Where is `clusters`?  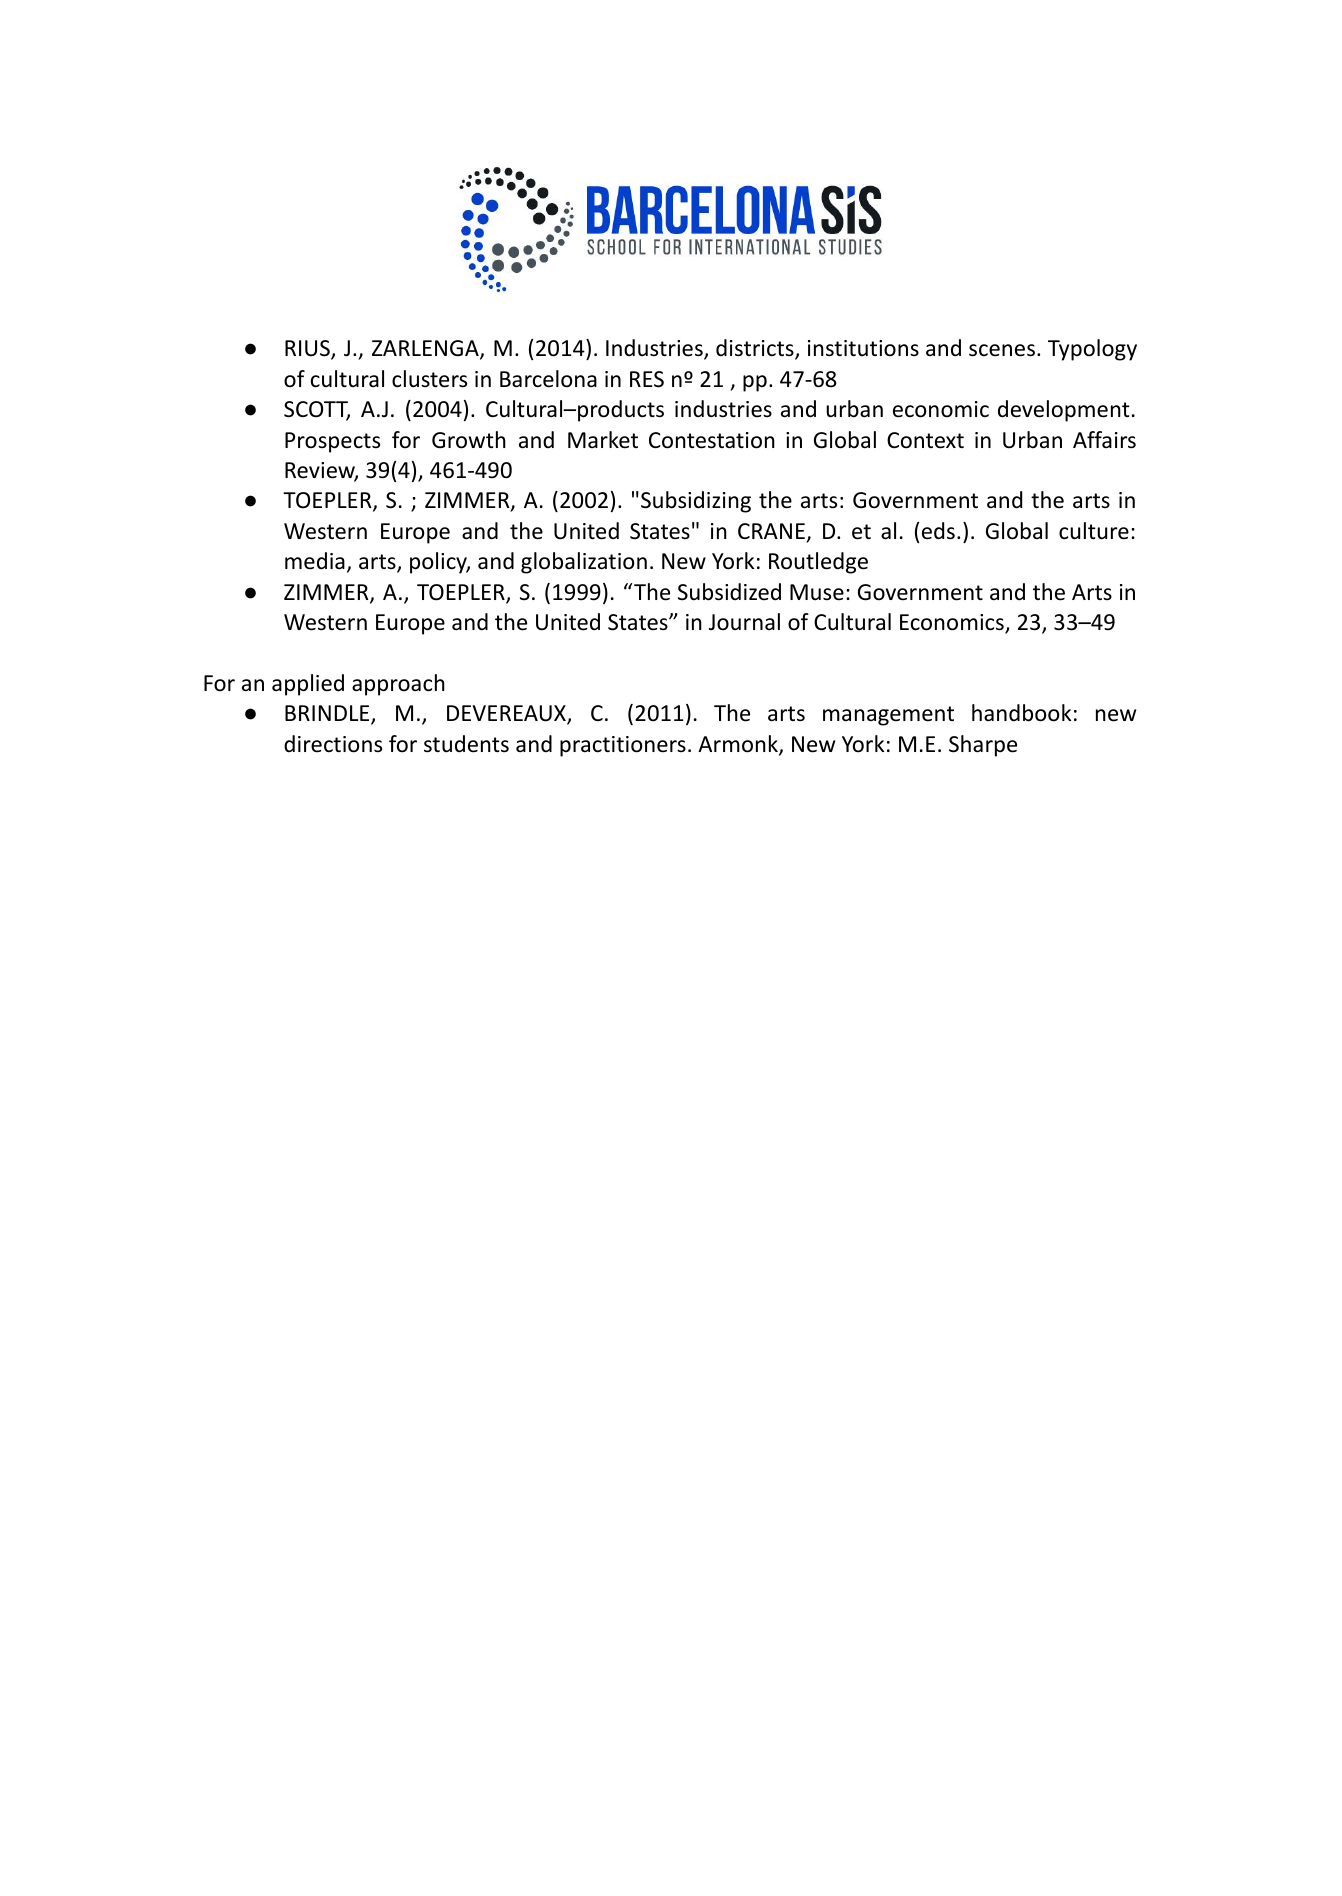
clusters is located at coordinates (429, 379).
